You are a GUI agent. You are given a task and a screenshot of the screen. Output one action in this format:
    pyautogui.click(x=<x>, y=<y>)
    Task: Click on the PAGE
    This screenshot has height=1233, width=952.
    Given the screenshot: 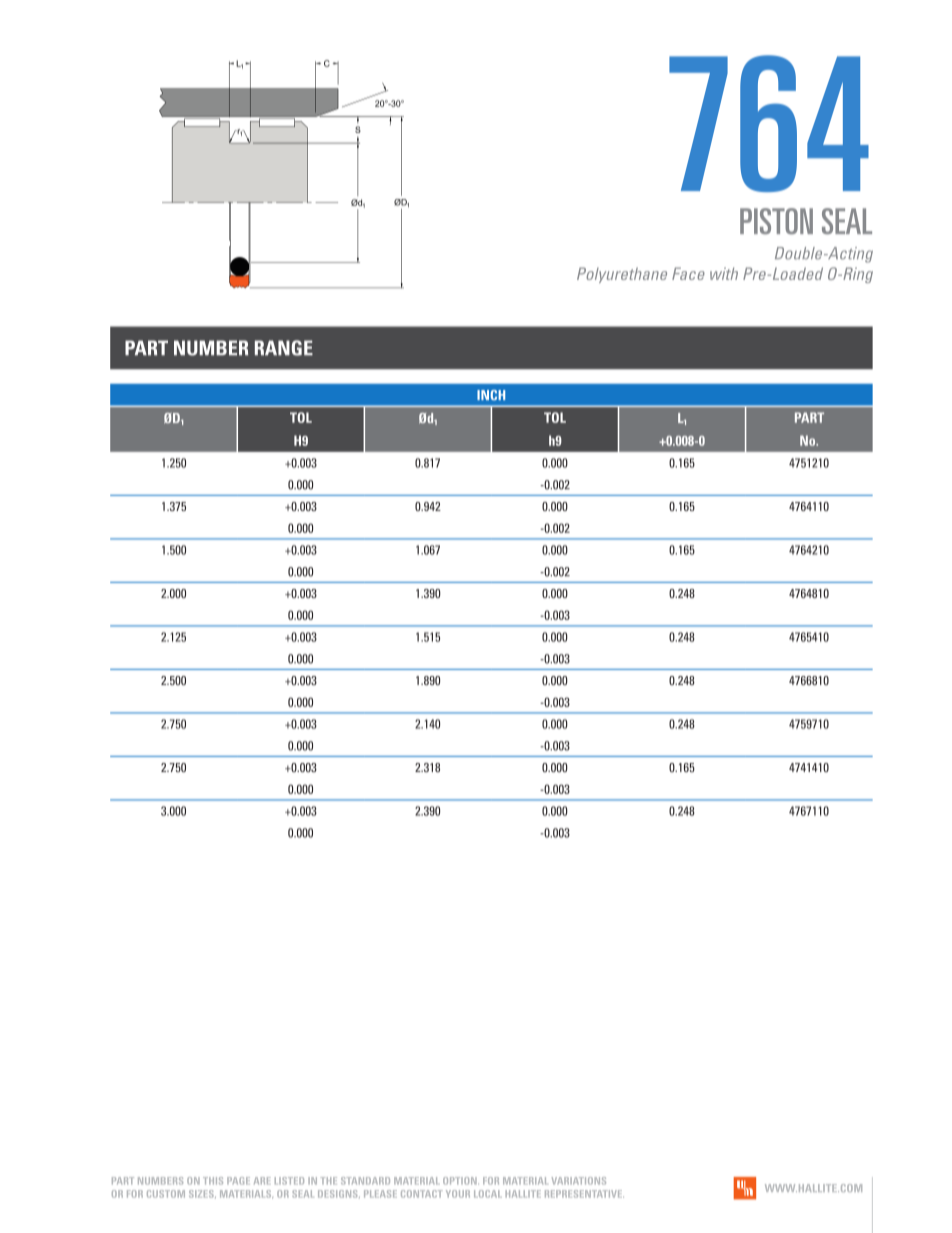 What is the action you would take?
    pyautogui.click(x=238, y=1181)
